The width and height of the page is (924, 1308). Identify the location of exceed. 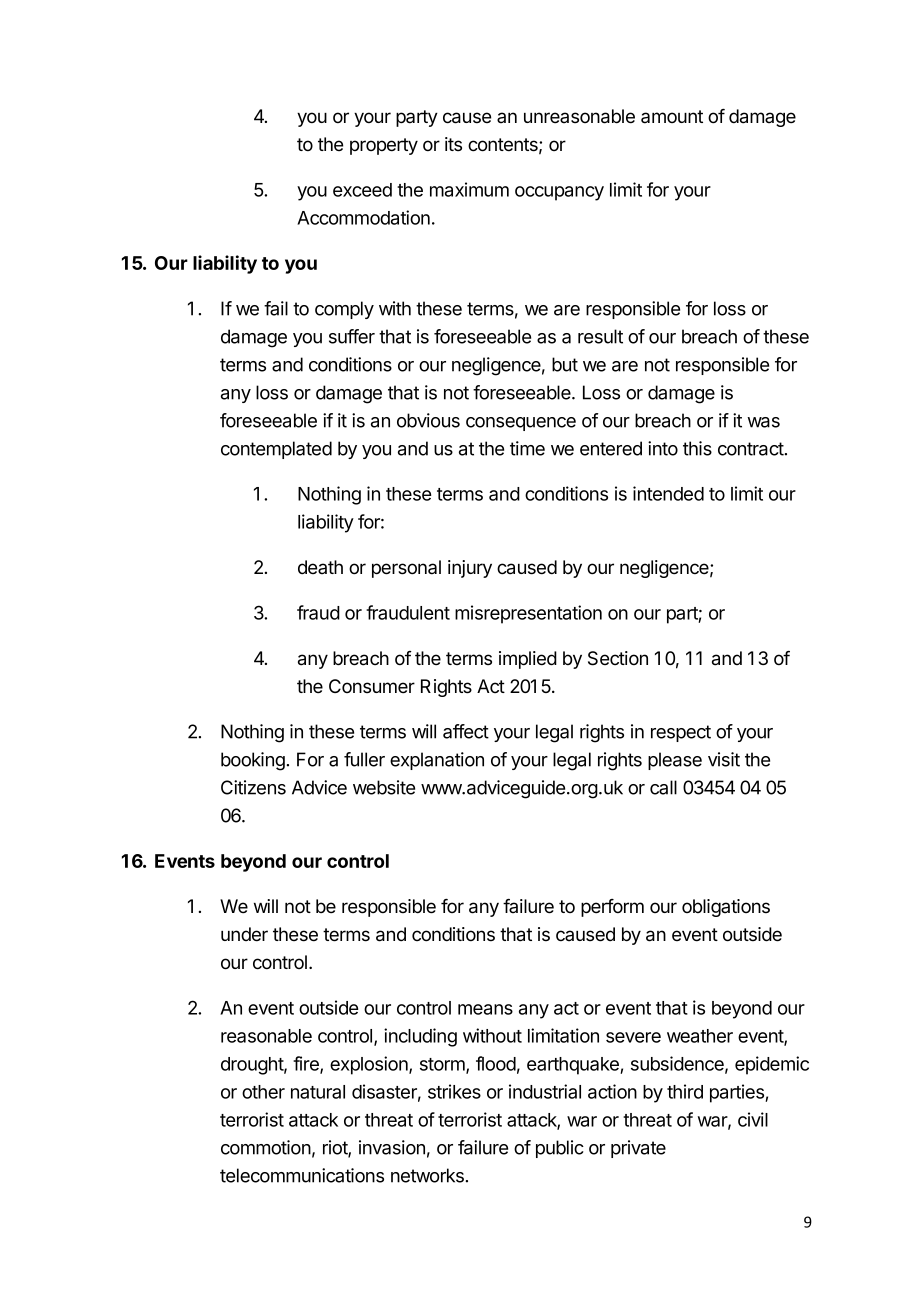
(362, 190).
